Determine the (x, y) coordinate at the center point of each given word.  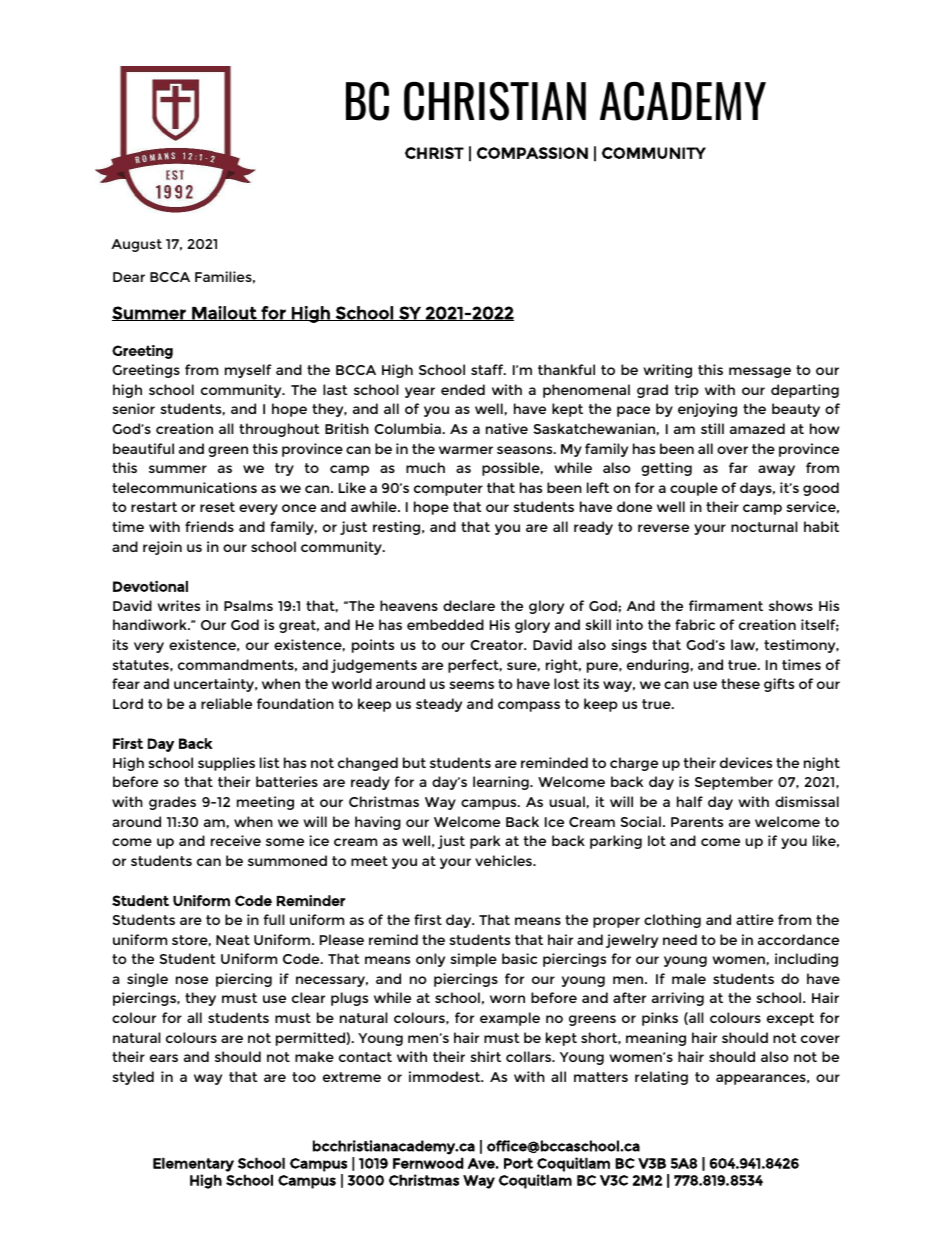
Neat (233, 940)
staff (488, 369)
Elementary (193, 1164)
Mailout (224, 313)
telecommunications (184, 487)
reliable (226, 703)
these (740, 683)
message (760, 372)
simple (473, 960)
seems (471, 685)
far (738, 467)
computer (448, 489)
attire (755, 919)
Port (518, 1163)
